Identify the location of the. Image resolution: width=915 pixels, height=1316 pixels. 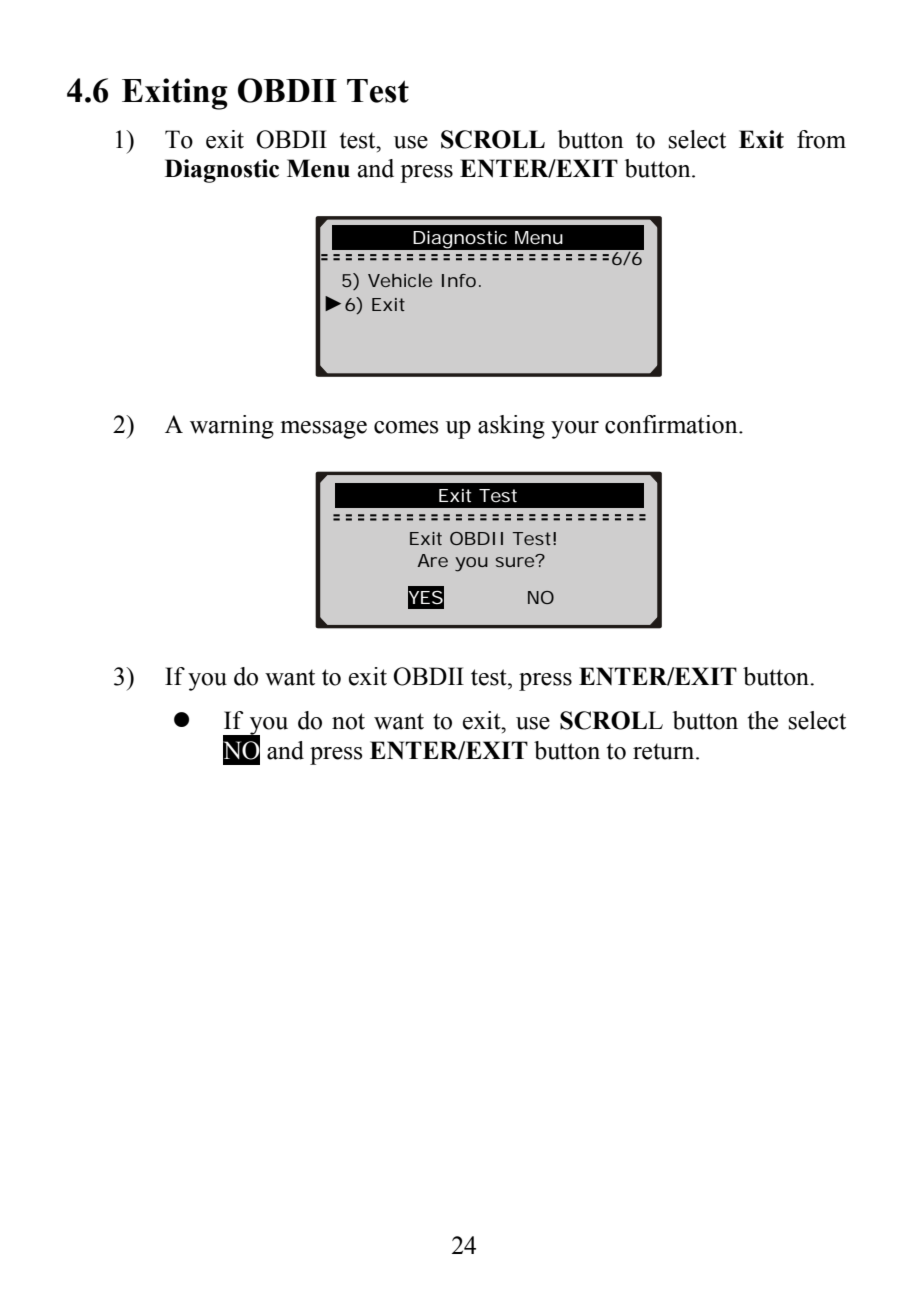
(763, 720).
